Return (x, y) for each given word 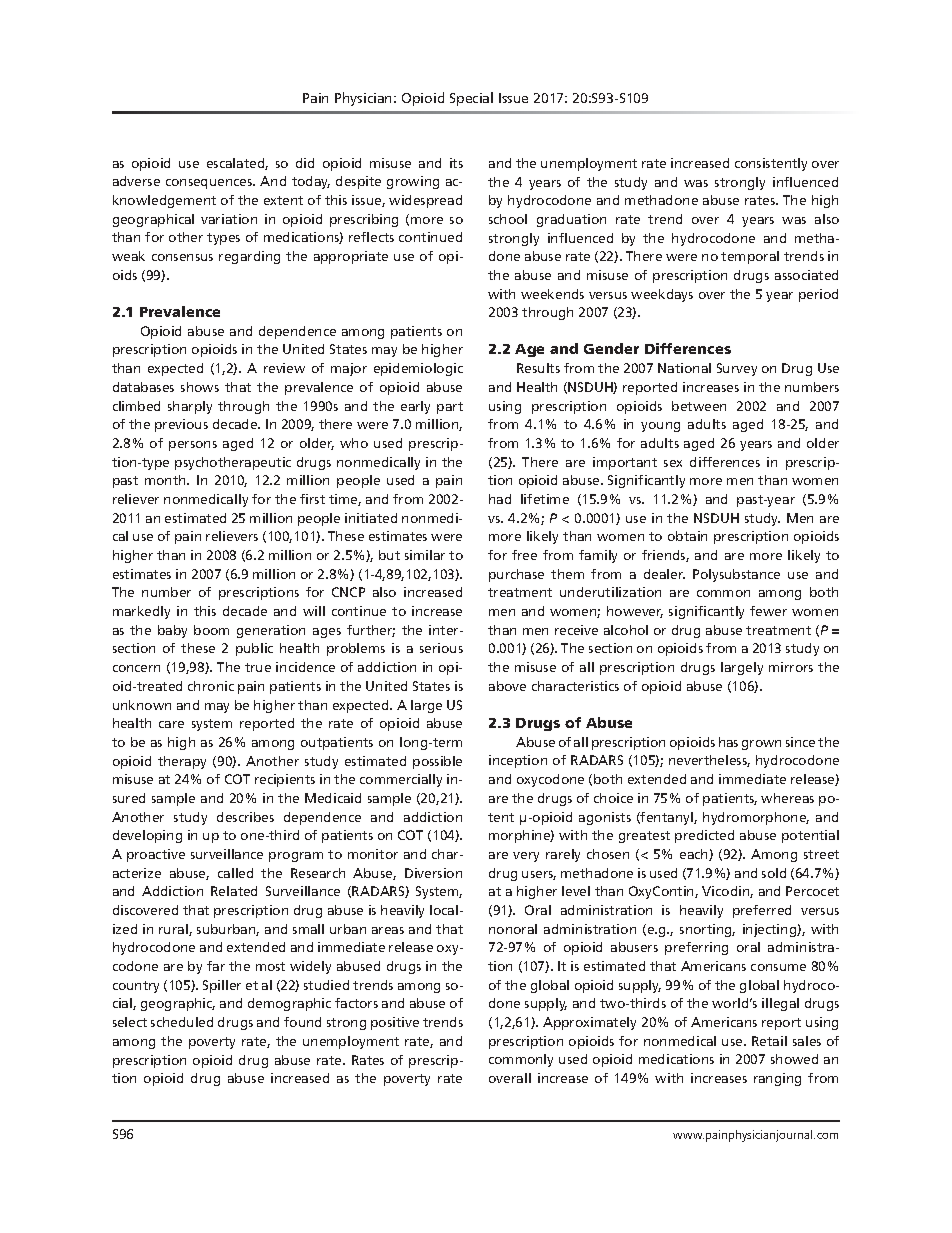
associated (806, 275)
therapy (182, 762)
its (456, 163)
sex (673, 463)
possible (437, 762)
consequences (210, 184)
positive (395, 1023)
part (450, 408)
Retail (769, 1041)
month (166, 480)
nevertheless (709, 761)
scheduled (182, 1022)
